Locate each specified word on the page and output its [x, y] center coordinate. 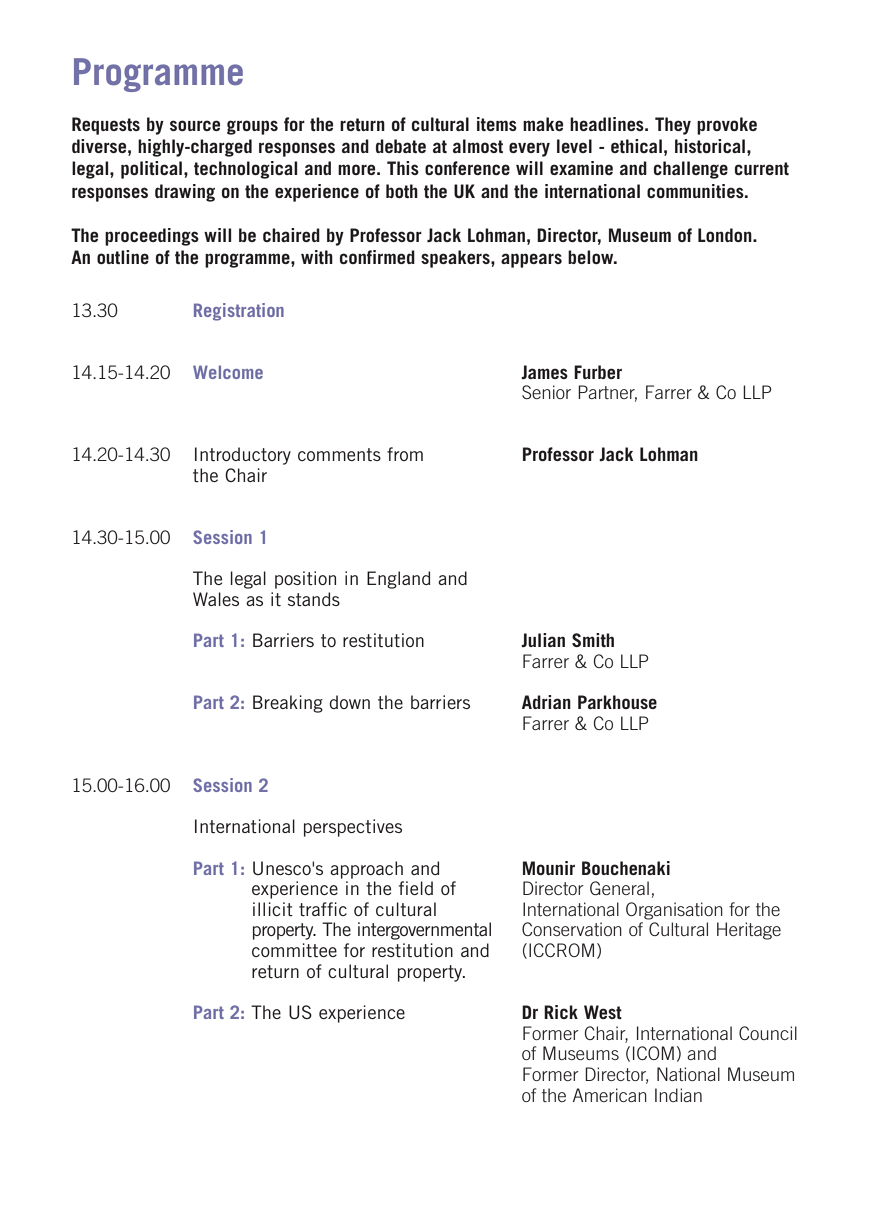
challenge [691, 170]
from [405, 454]
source [195, 125]
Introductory [243, 456]
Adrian [546, 702]
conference [467, 168]
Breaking [288, 704]
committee [294, 950]
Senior [546, 392]
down [349, 702]
